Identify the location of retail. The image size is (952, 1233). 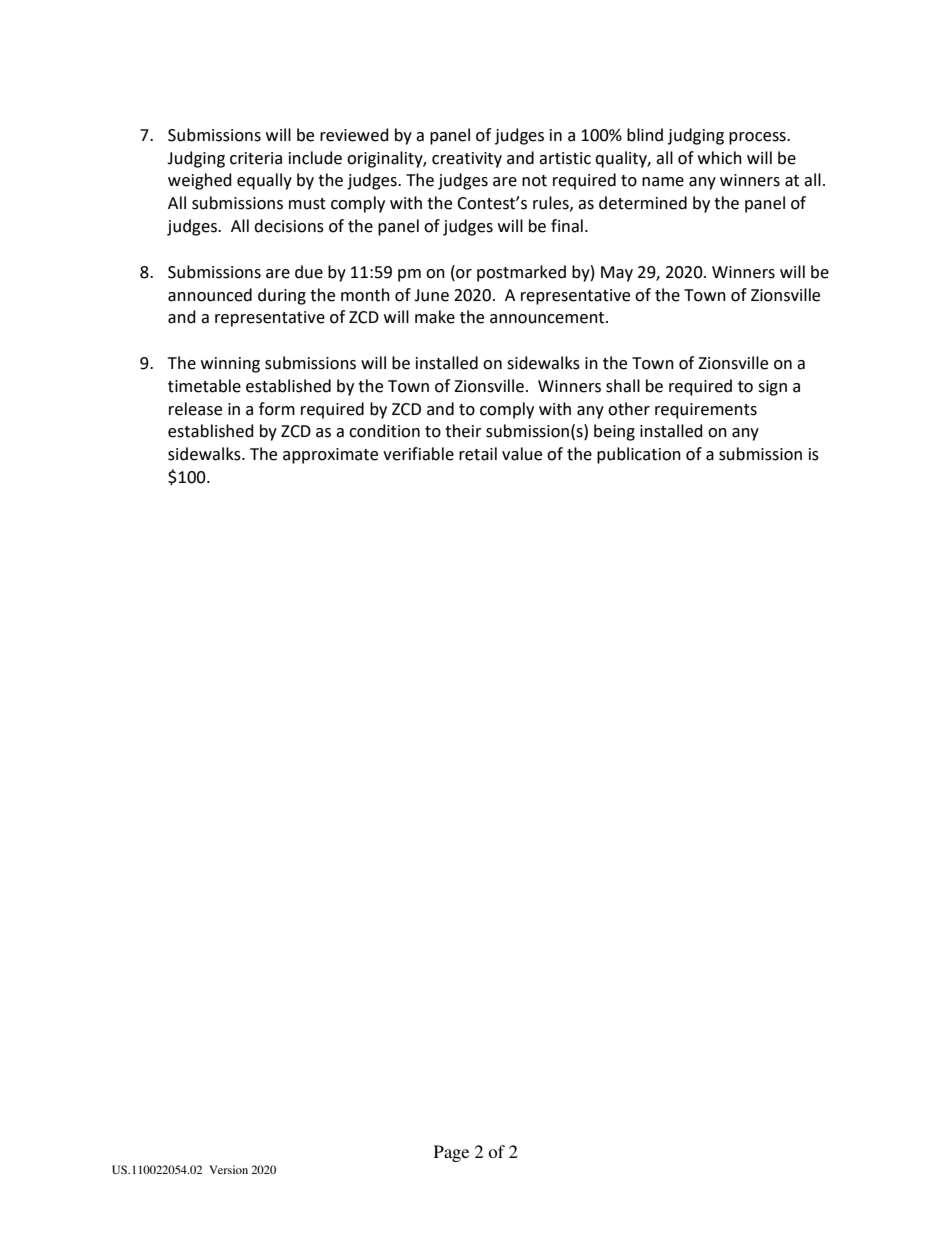
(478, 454).
